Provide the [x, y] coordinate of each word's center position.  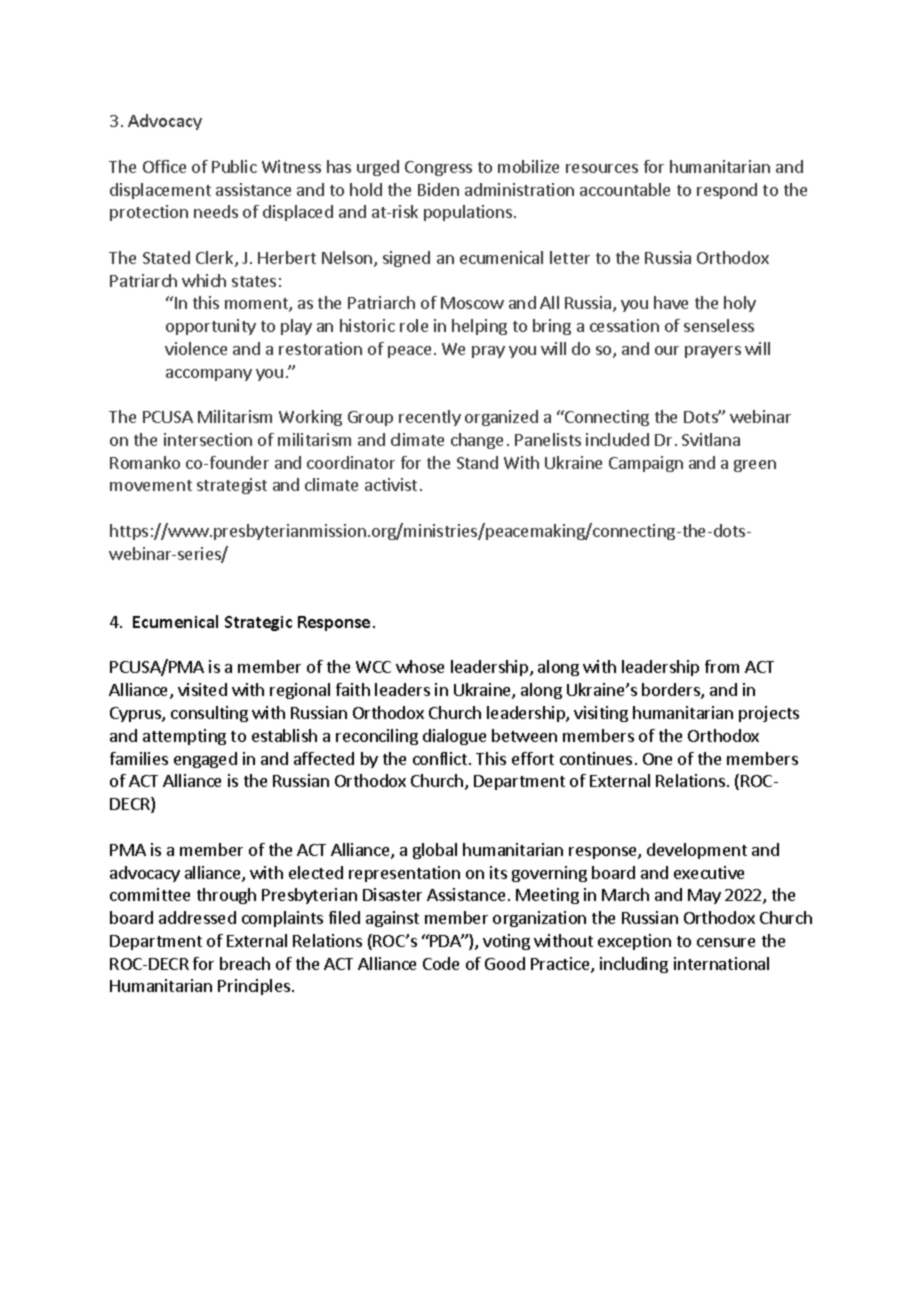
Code [441, 963]
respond [727, 191]
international [721, 963]
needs [216, 211]
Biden [438, 189]
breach [245, 963]
